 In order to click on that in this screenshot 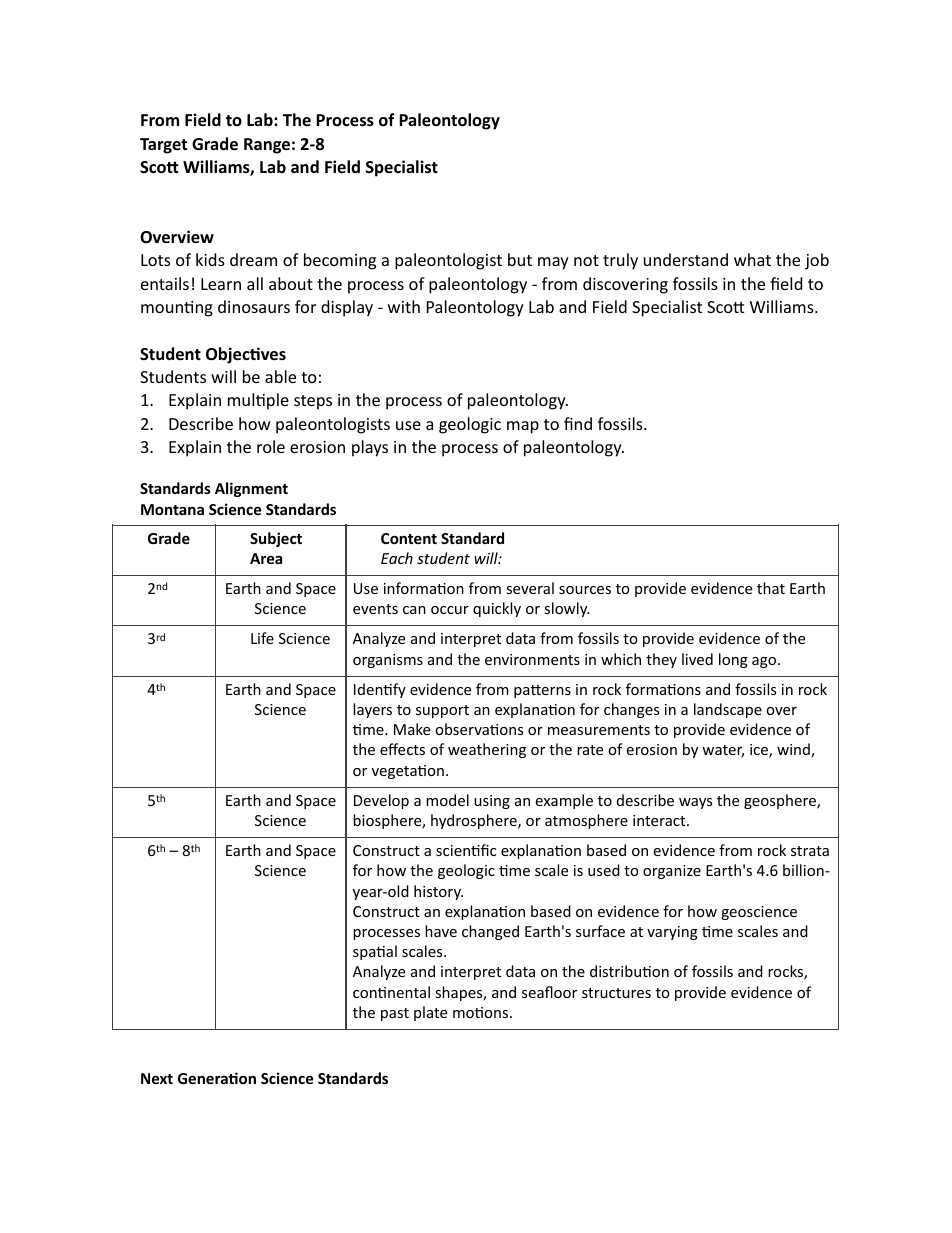, I will do `click(771, 588)`.
